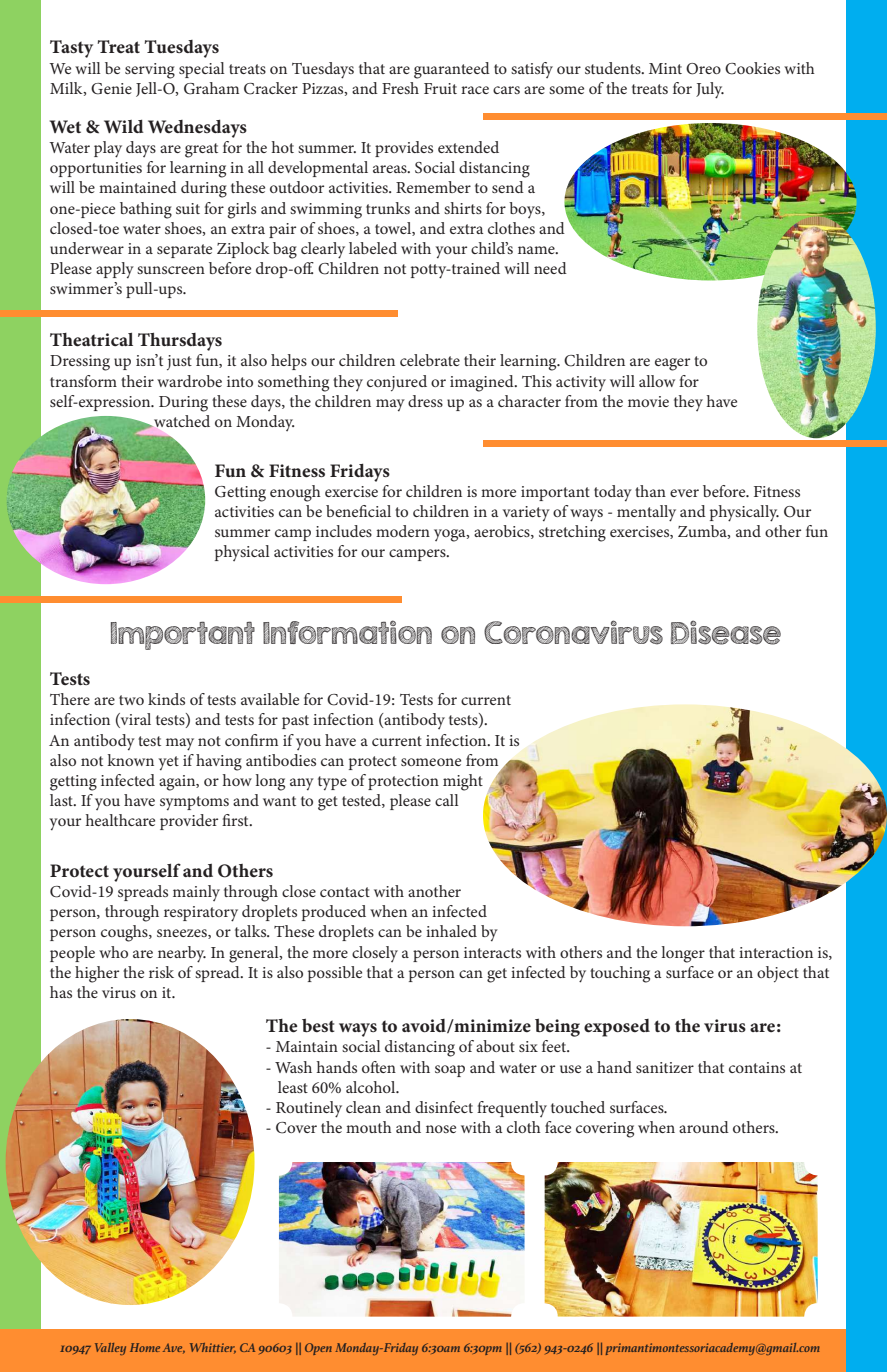 This screenshot has height=1372, width=887. What do you see at coordinates (672, 364) in the screenshot?
I see `eager` at bounding box center [672, 364].
